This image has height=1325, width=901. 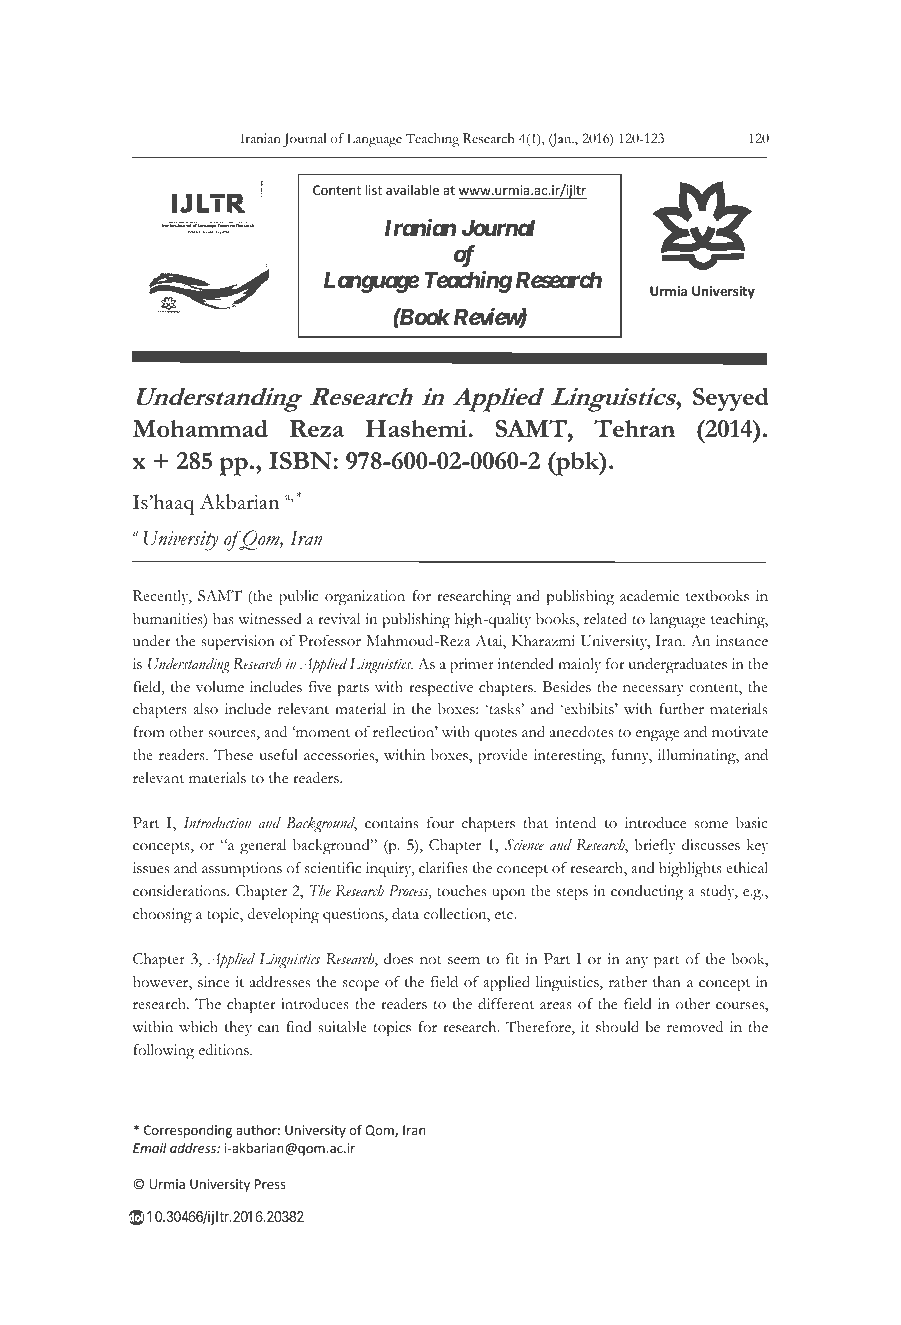 What do you see at coordinates (188, 1131) in the image?
I see `Corresponding` at bounding box center [188, 1131].
